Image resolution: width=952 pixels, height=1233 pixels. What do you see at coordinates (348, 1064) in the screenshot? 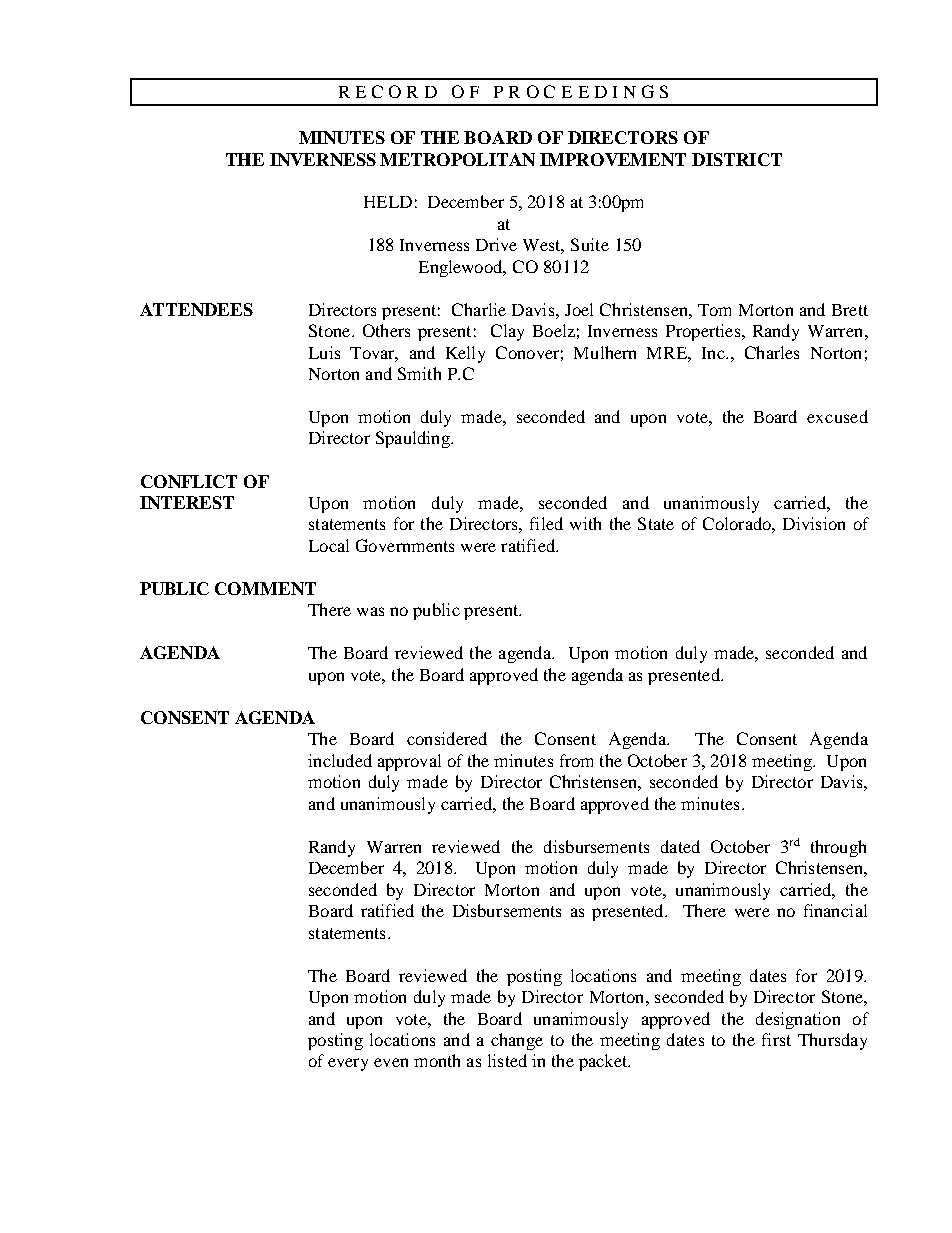
I see `every` at bounding box center [348, 1064].
